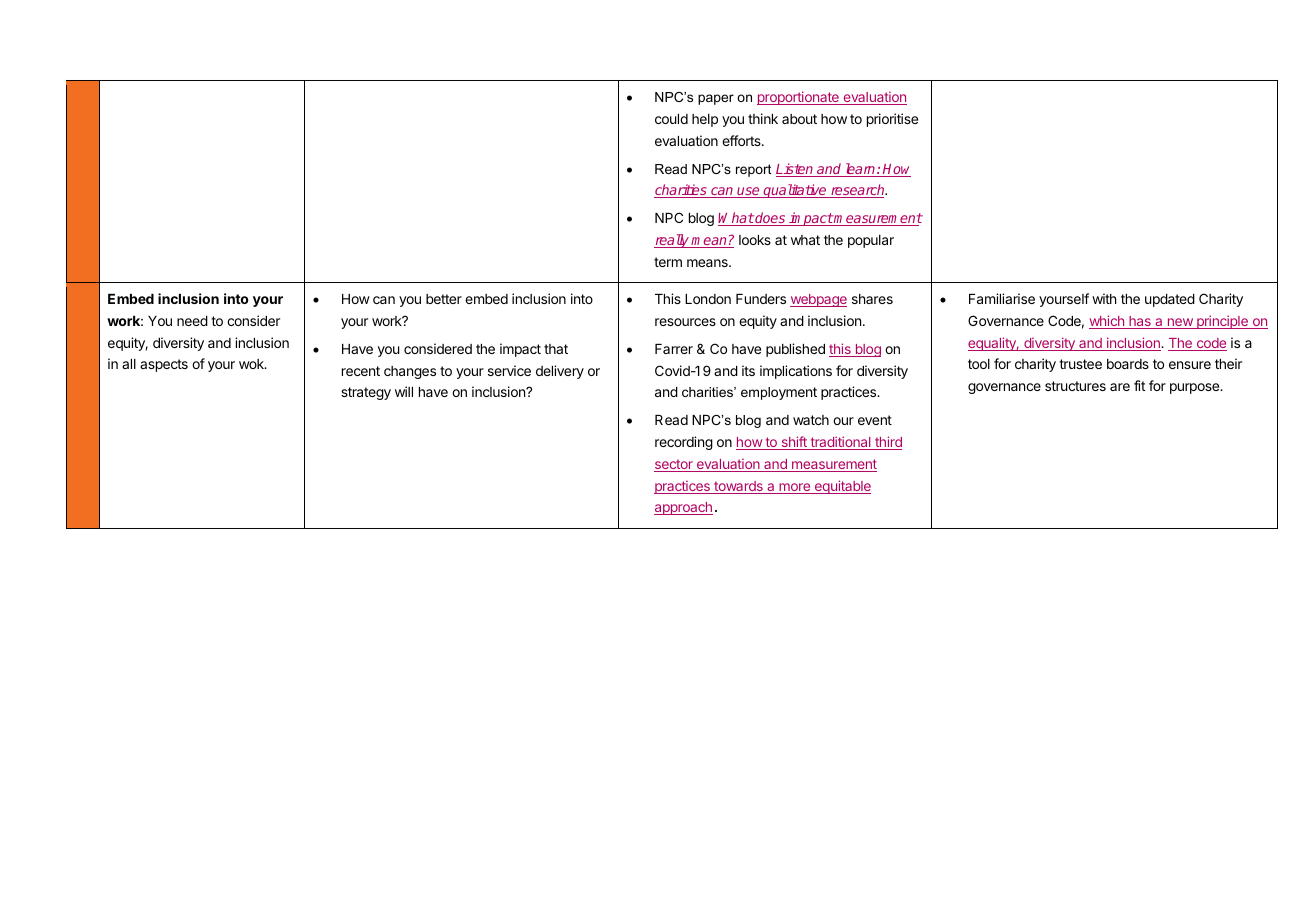  What do you see at coordinates (705, 120) in the screenshot?
I see `help` at bounding box center [705, 120].
